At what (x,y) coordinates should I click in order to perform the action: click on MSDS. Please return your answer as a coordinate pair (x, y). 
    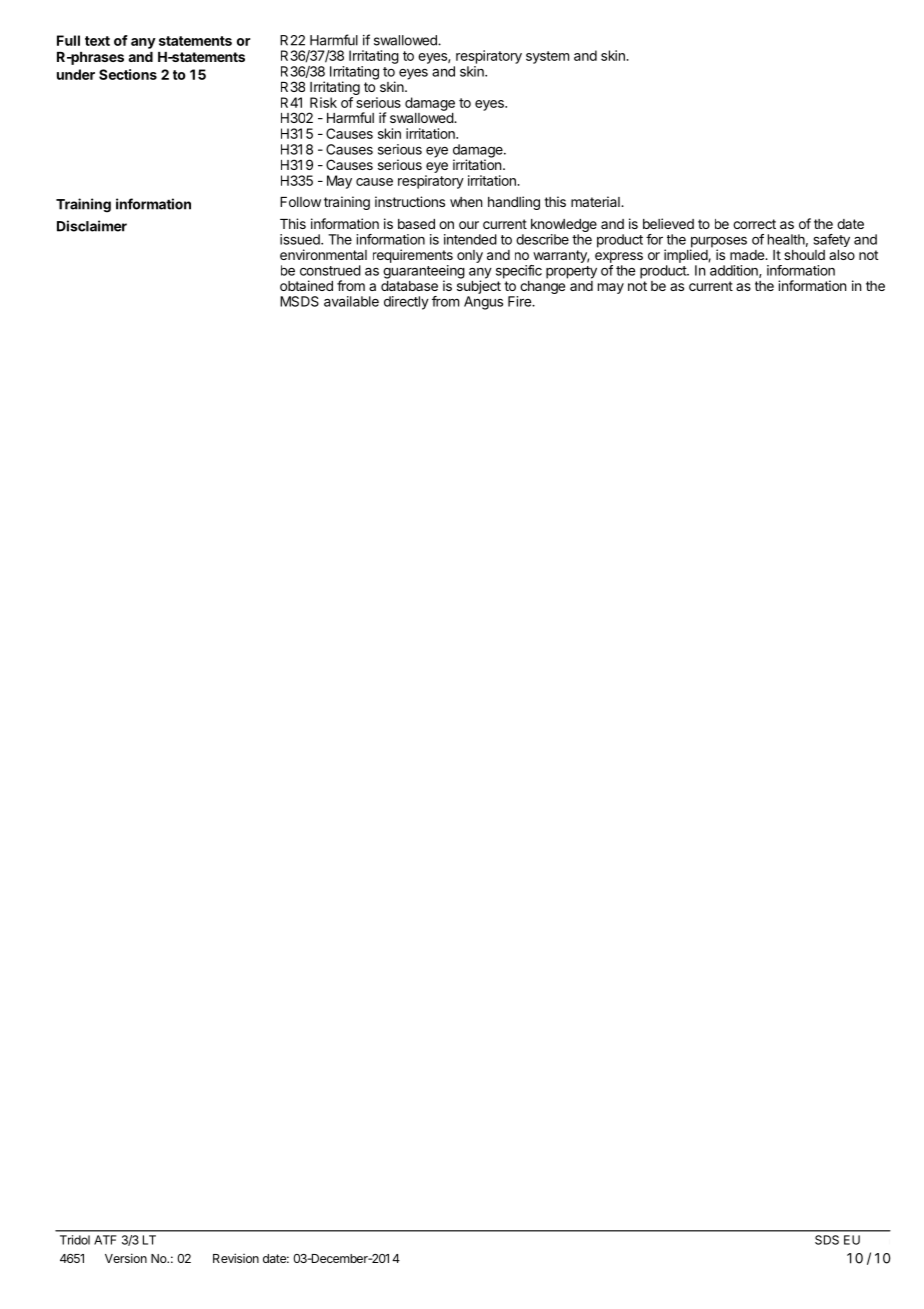
    Looking at the image, I should click on (299, 301).
